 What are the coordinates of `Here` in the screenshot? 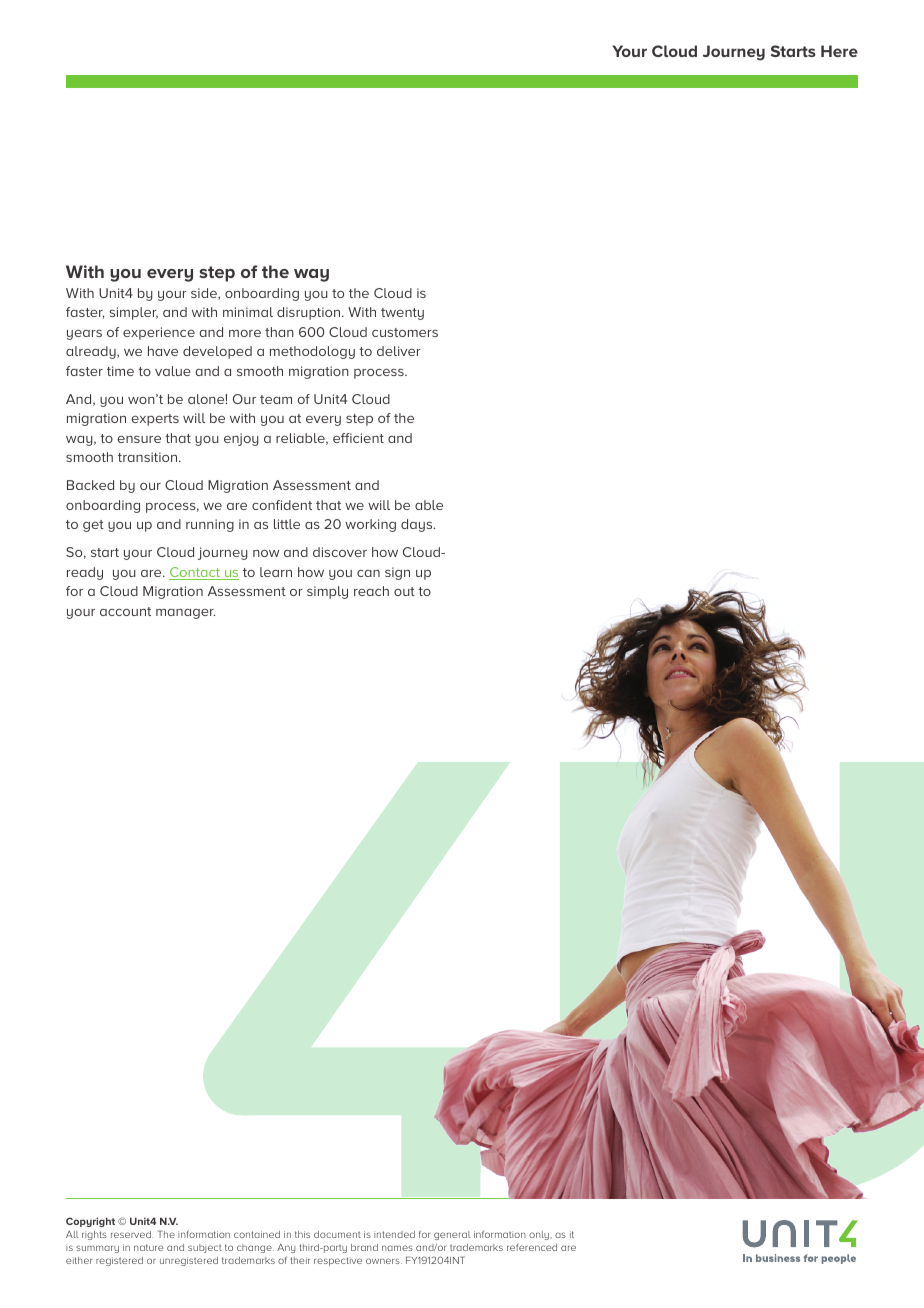 It's located at (839, 51).
